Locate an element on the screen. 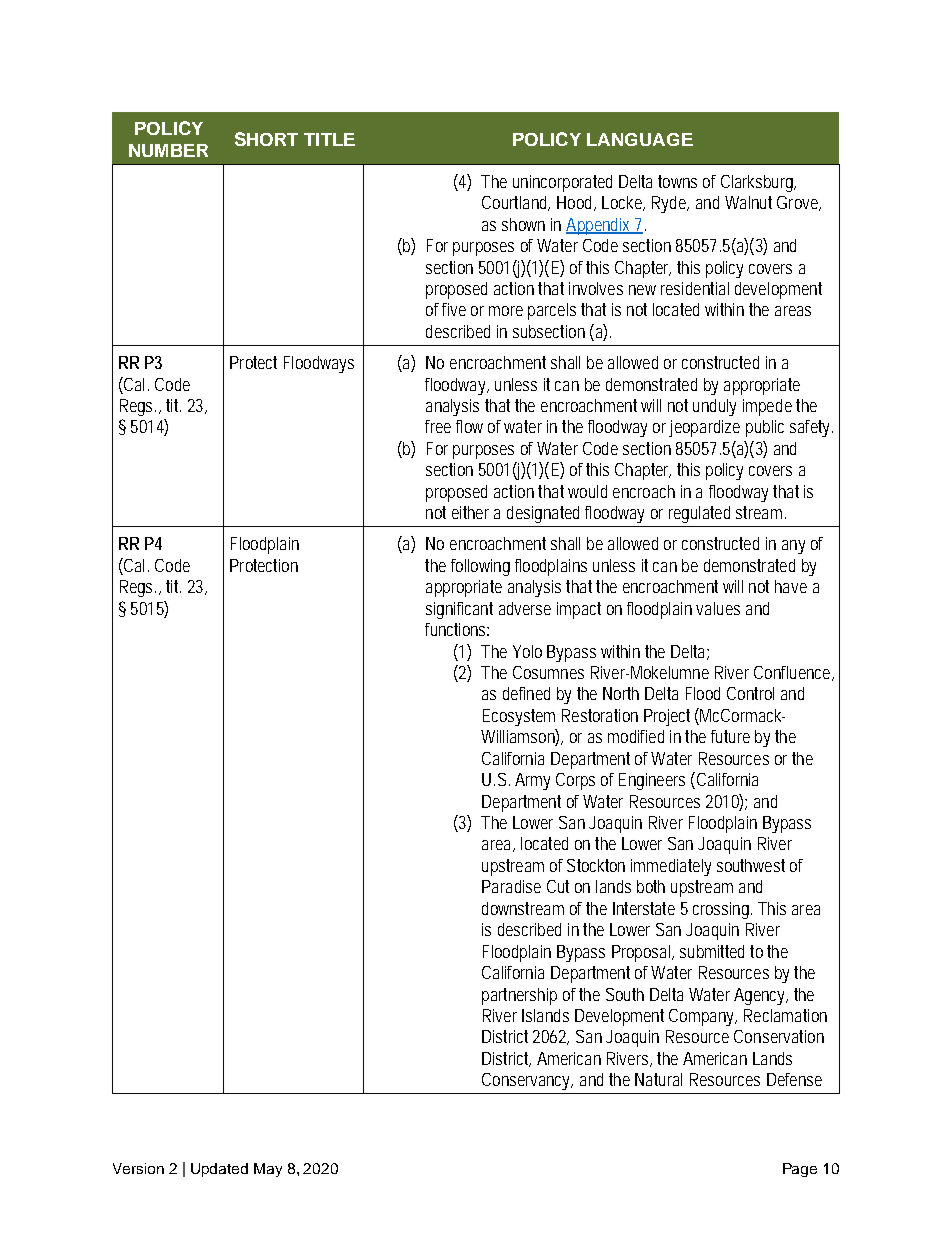 The image size is (952, 1233). functions is located at coordinates (457, 629).
